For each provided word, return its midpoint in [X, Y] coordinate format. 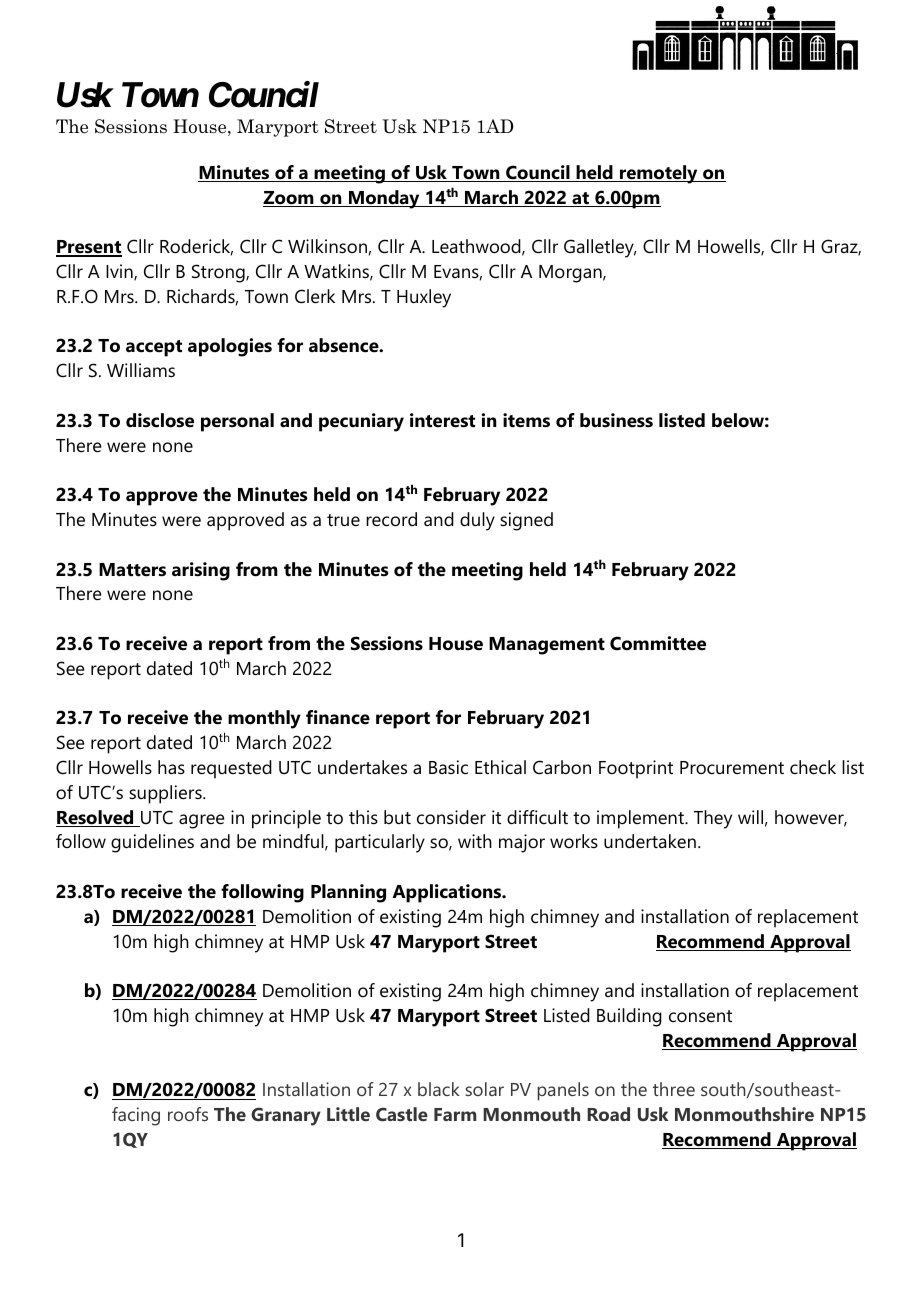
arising [201, 571]
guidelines [152, 843]
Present [89, 248]
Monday [384, 199]
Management [547, 646]
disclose [160, 420]
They [713, 819]
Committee [658, 643]
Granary [286, 1116]
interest [442, 420]
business [616, 420]
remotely [659, 174]
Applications [448, 893]
